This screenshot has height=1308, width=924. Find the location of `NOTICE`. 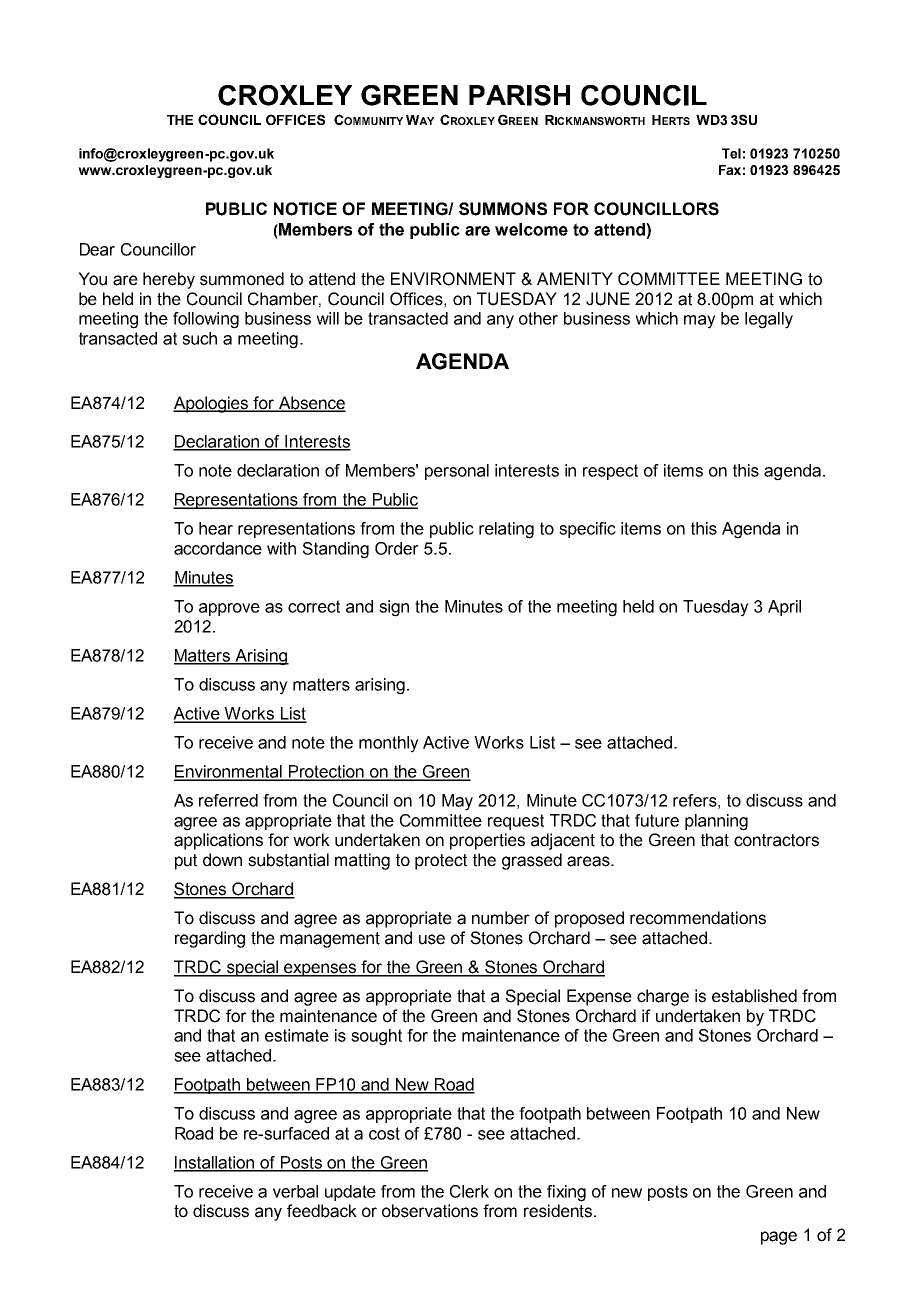

NOTICE is located at coordinates (305, 209).
